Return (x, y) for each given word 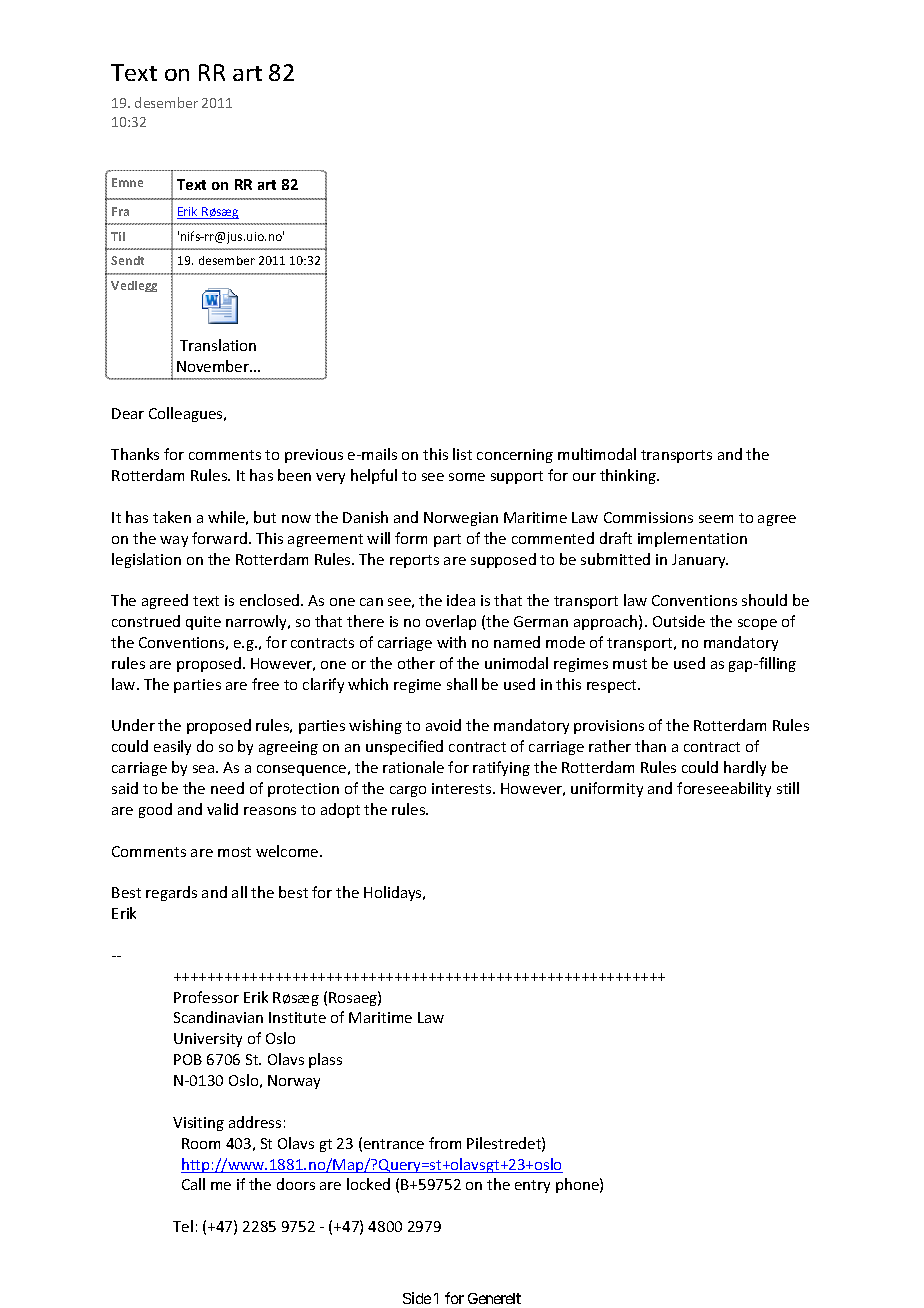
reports (414, 561)
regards (171, 893)
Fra (120, 211)
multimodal (597, 454)
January (700, 561)
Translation (218, 345)
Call (193, 1184)
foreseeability (724, 789)
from (445, 1143)
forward (219, 538)
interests (463, 788)
